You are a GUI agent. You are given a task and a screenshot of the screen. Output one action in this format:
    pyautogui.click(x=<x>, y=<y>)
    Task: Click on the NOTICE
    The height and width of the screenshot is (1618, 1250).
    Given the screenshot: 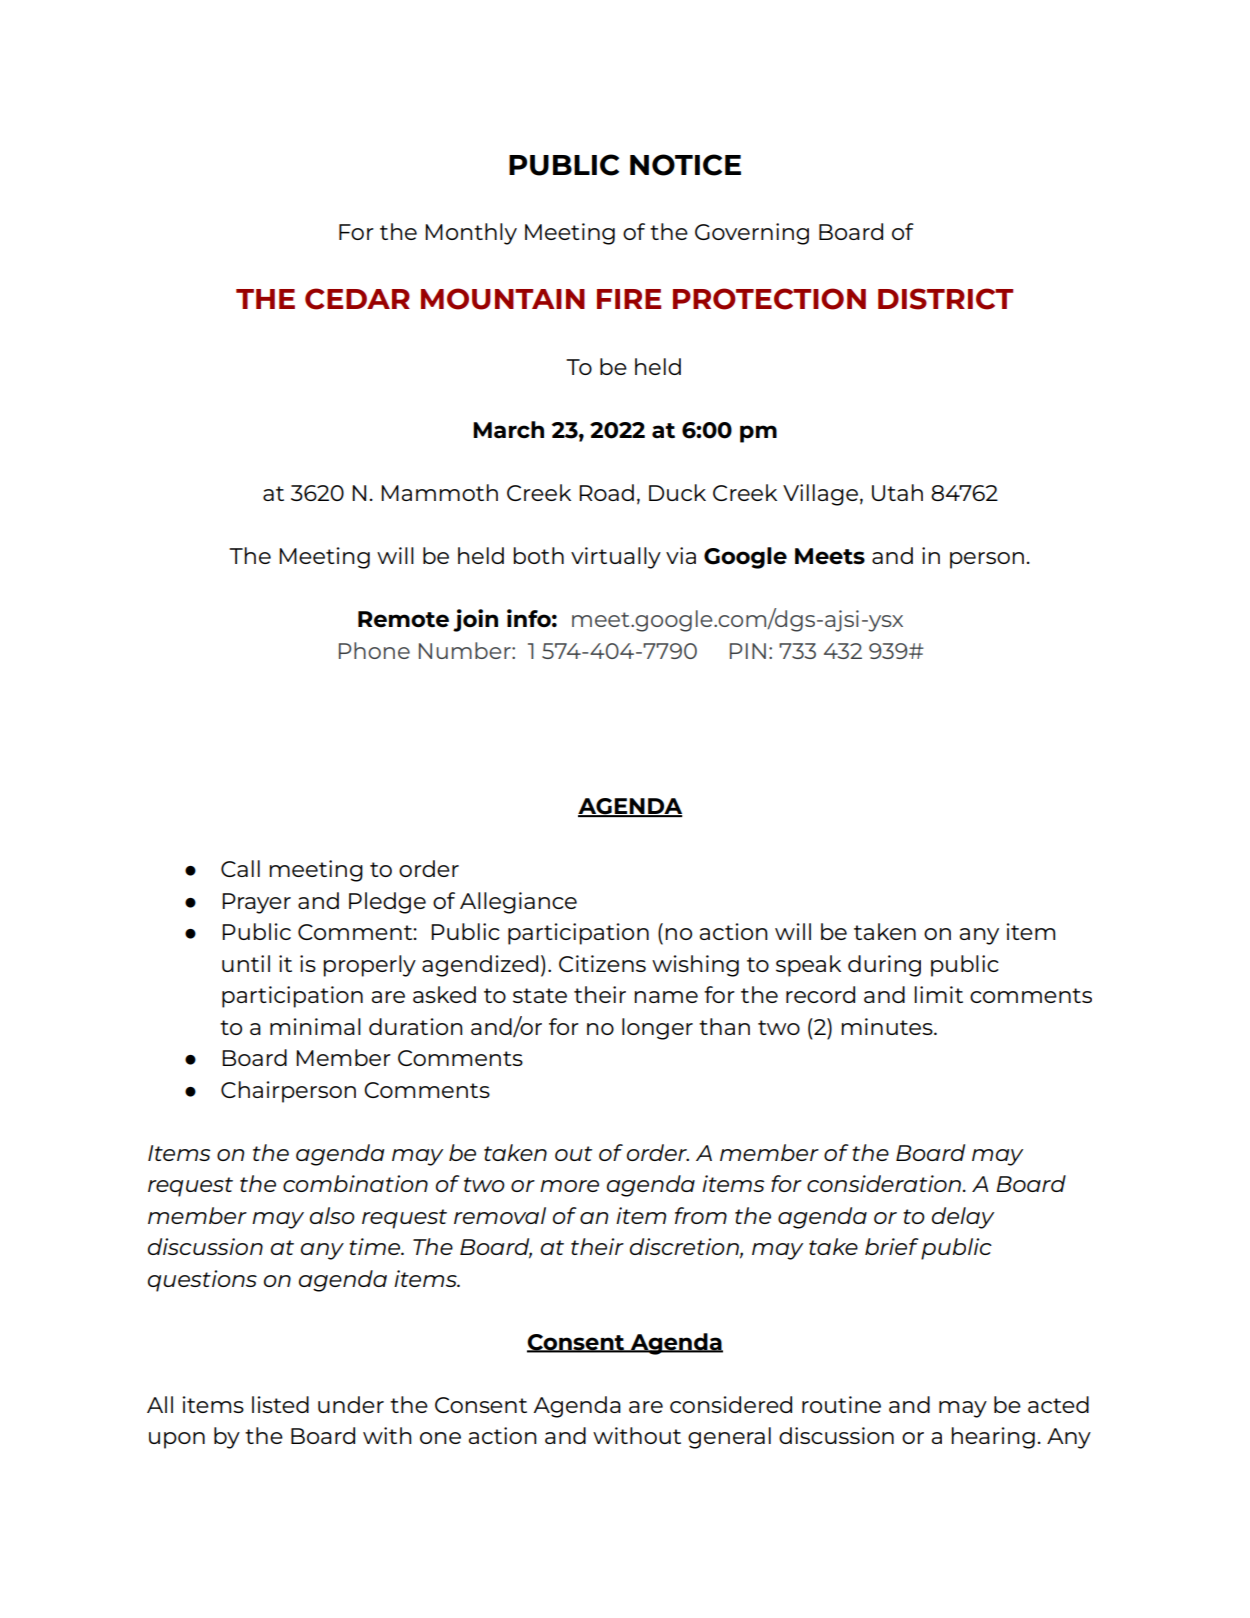 What is the action you would take?
    pyautogui.click(x=685, y=165)
